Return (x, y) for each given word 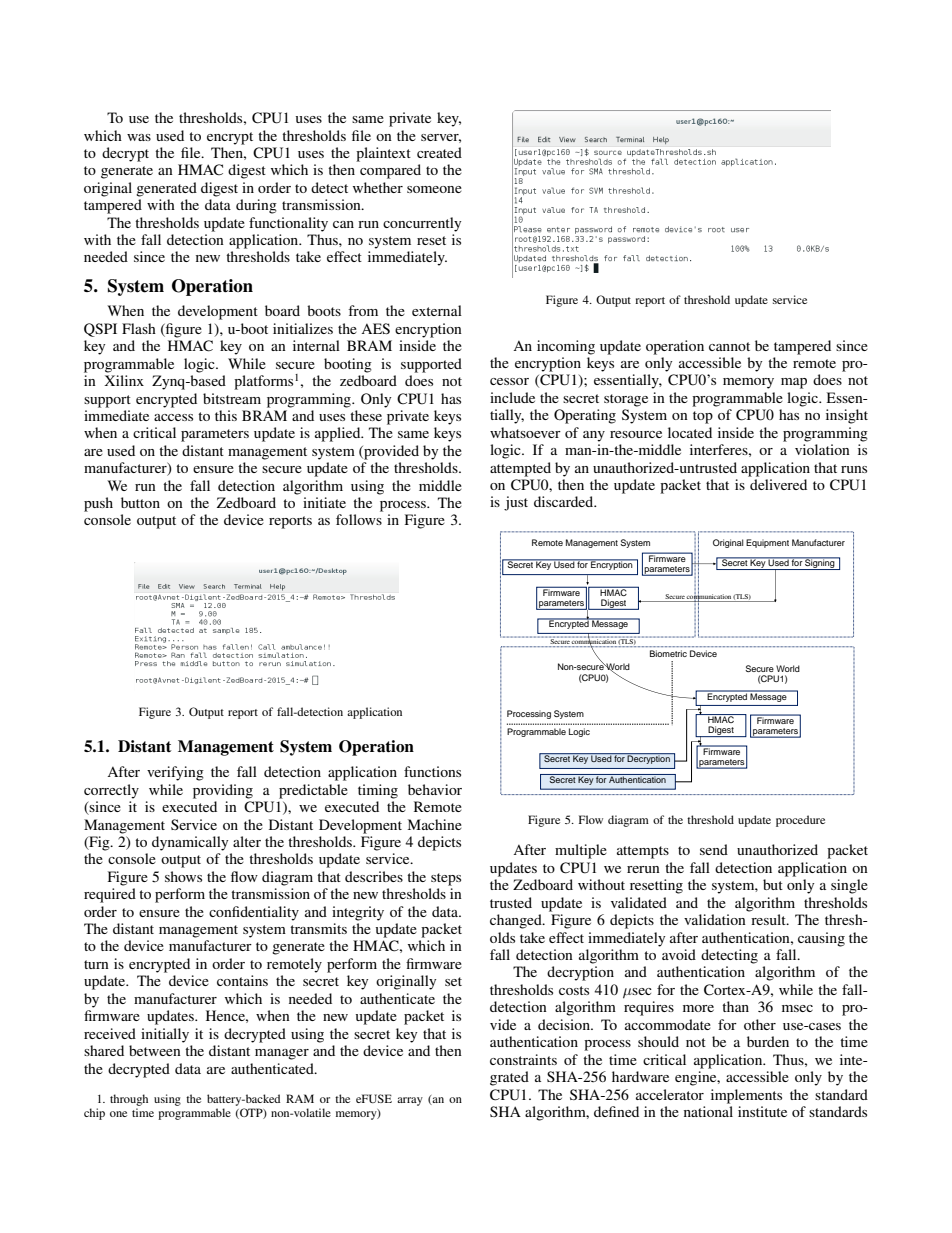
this (226, 415)
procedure (800, 821)
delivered (778, 484)
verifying (175, 773)
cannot (729, 346)
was (139, 137)
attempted (520, 469)
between (155, 1050)
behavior (435, 789)
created (439, 152)
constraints (523, 1059)
